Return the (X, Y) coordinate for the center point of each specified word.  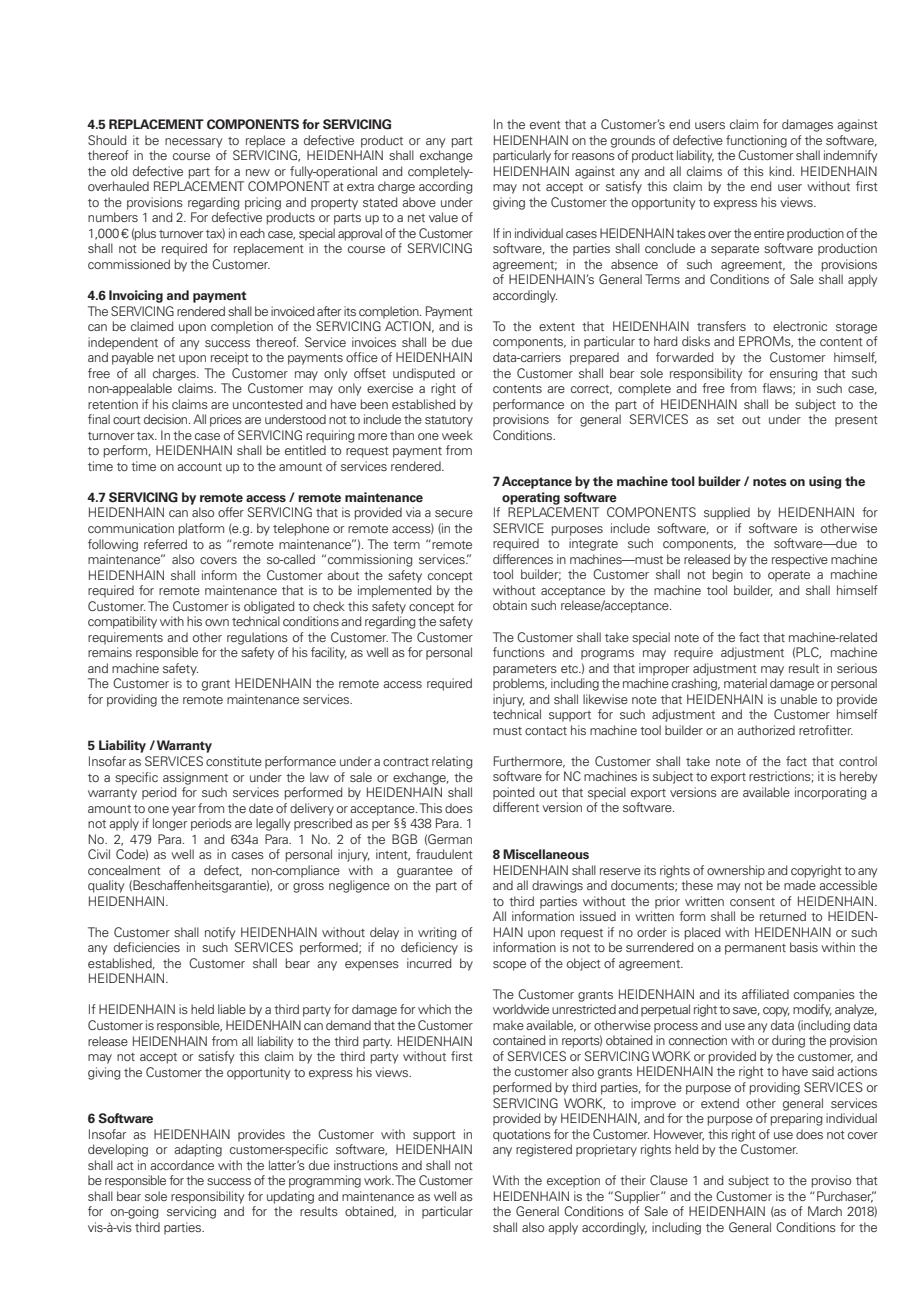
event (545, 125)
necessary (193, 143)
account (199, 467)
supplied (727, 513)
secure (454, 513)
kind (781, 171)
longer (170, 824)
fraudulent (444, 854)
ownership (736, 871)
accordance (182, 1165)
